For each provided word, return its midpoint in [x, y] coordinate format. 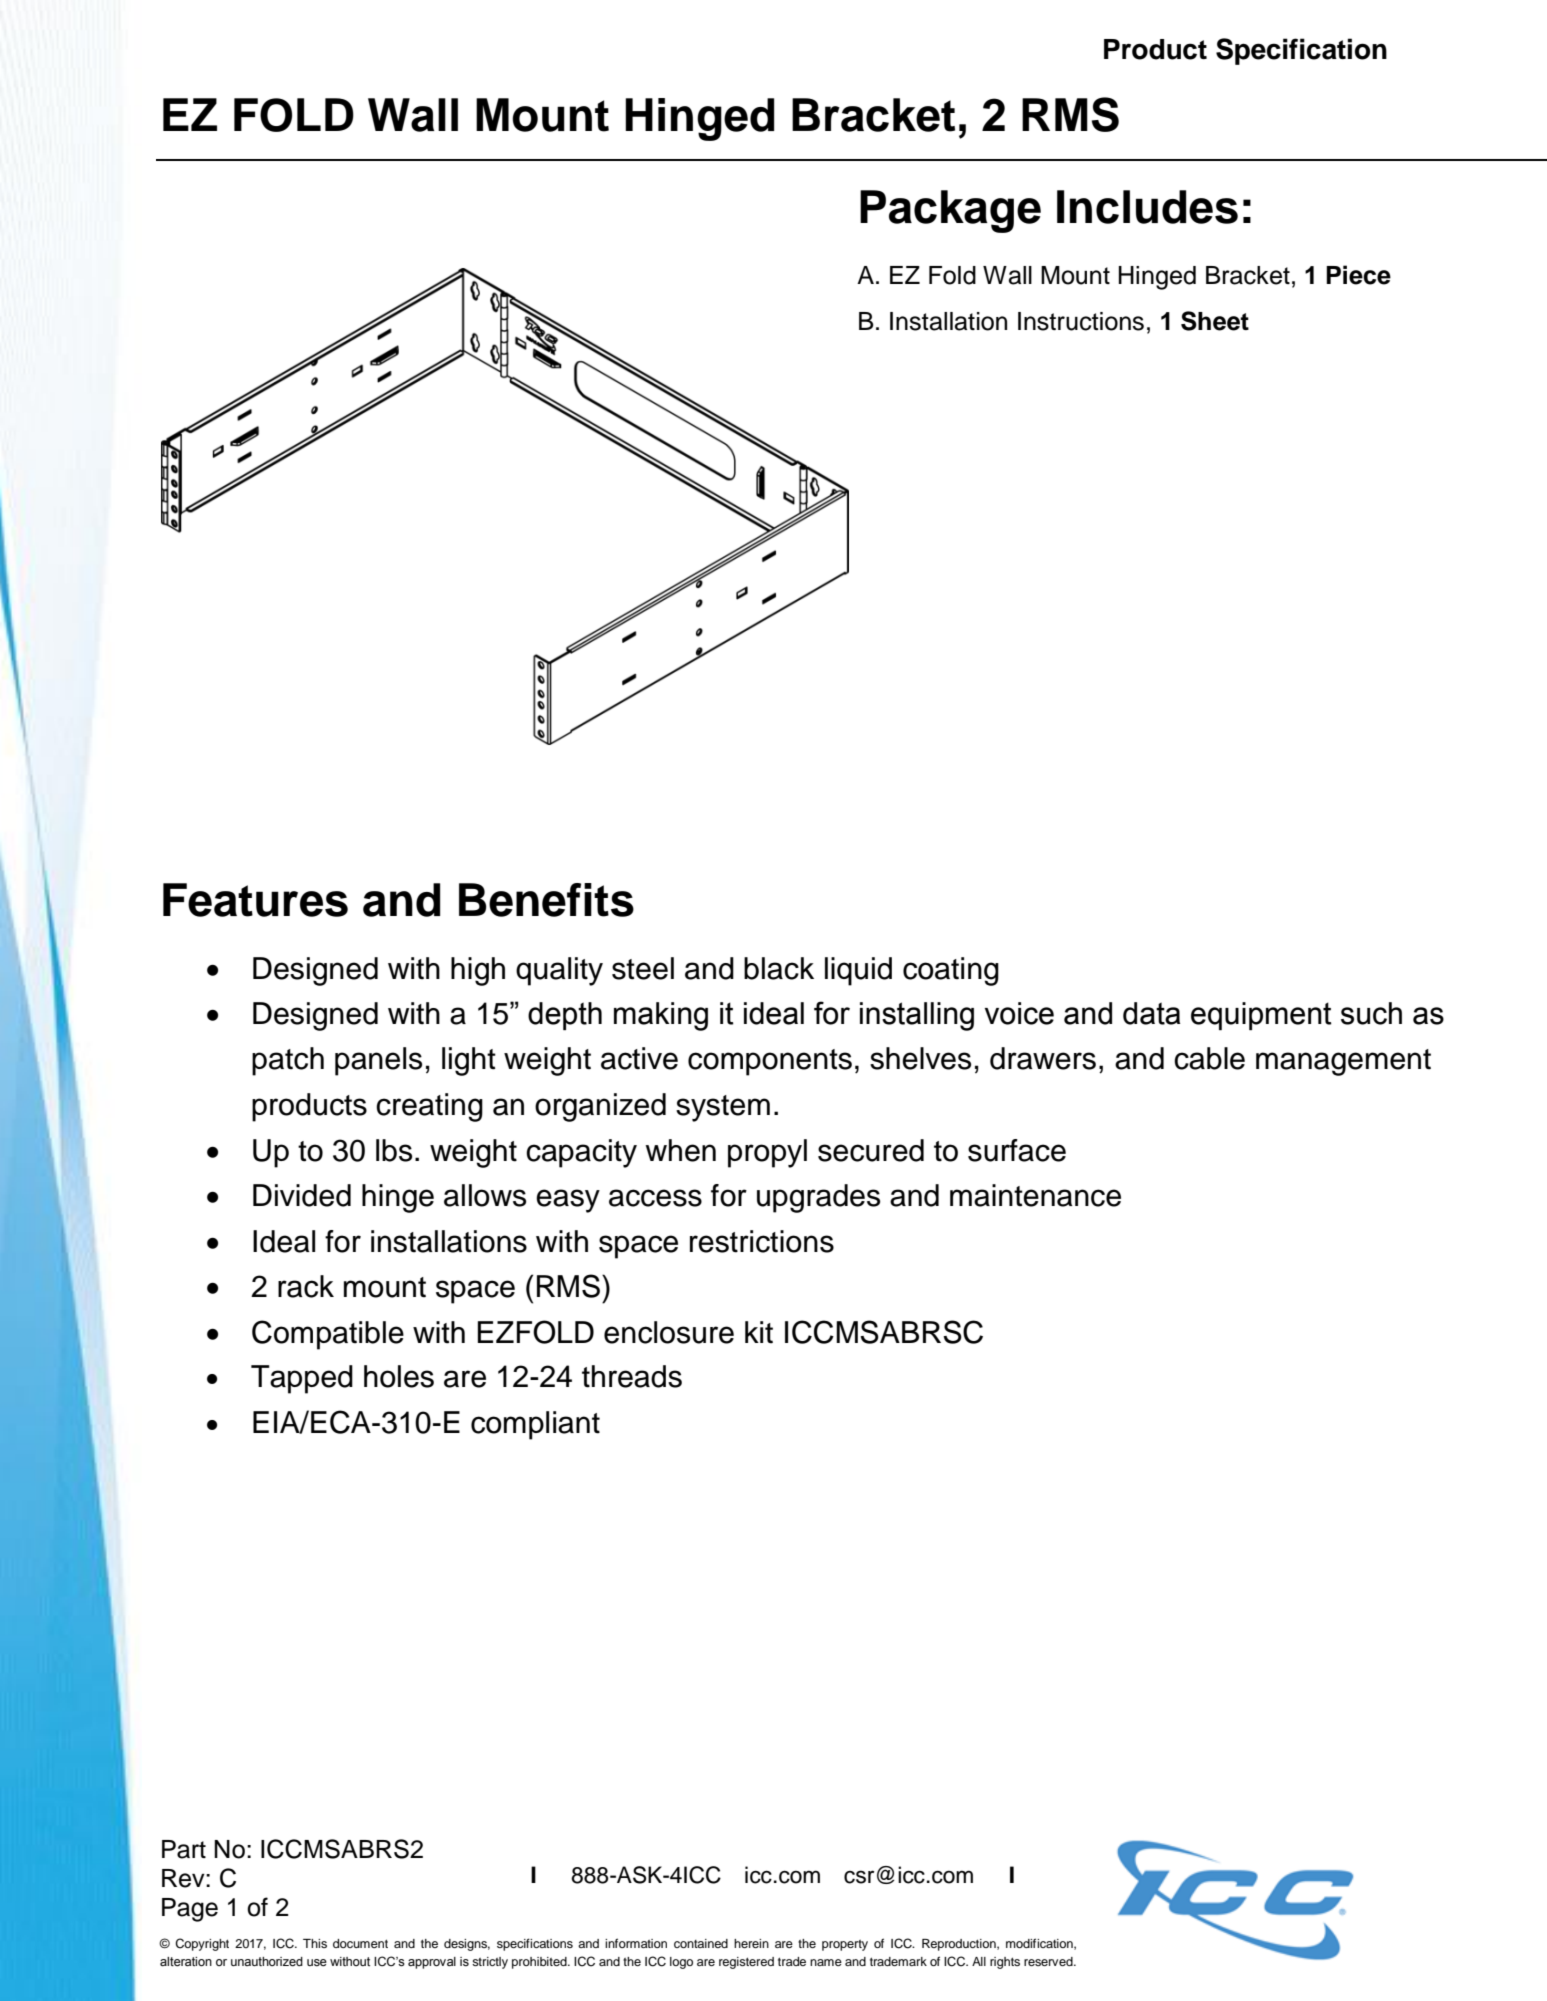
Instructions [1081, 321]
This [315, 1943]
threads [632, 1376]
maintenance [1035, 1195]
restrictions [762, 1241]
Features [255, 900]
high [478, 971]
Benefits [546, 900]
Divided [302, 1195]
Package [950, 211]
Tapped [302, 1379]
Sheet [1215, 321]
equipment [1261, 1016]
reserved [1049, 1961]
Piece [1358, 275]
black [779, 968]
